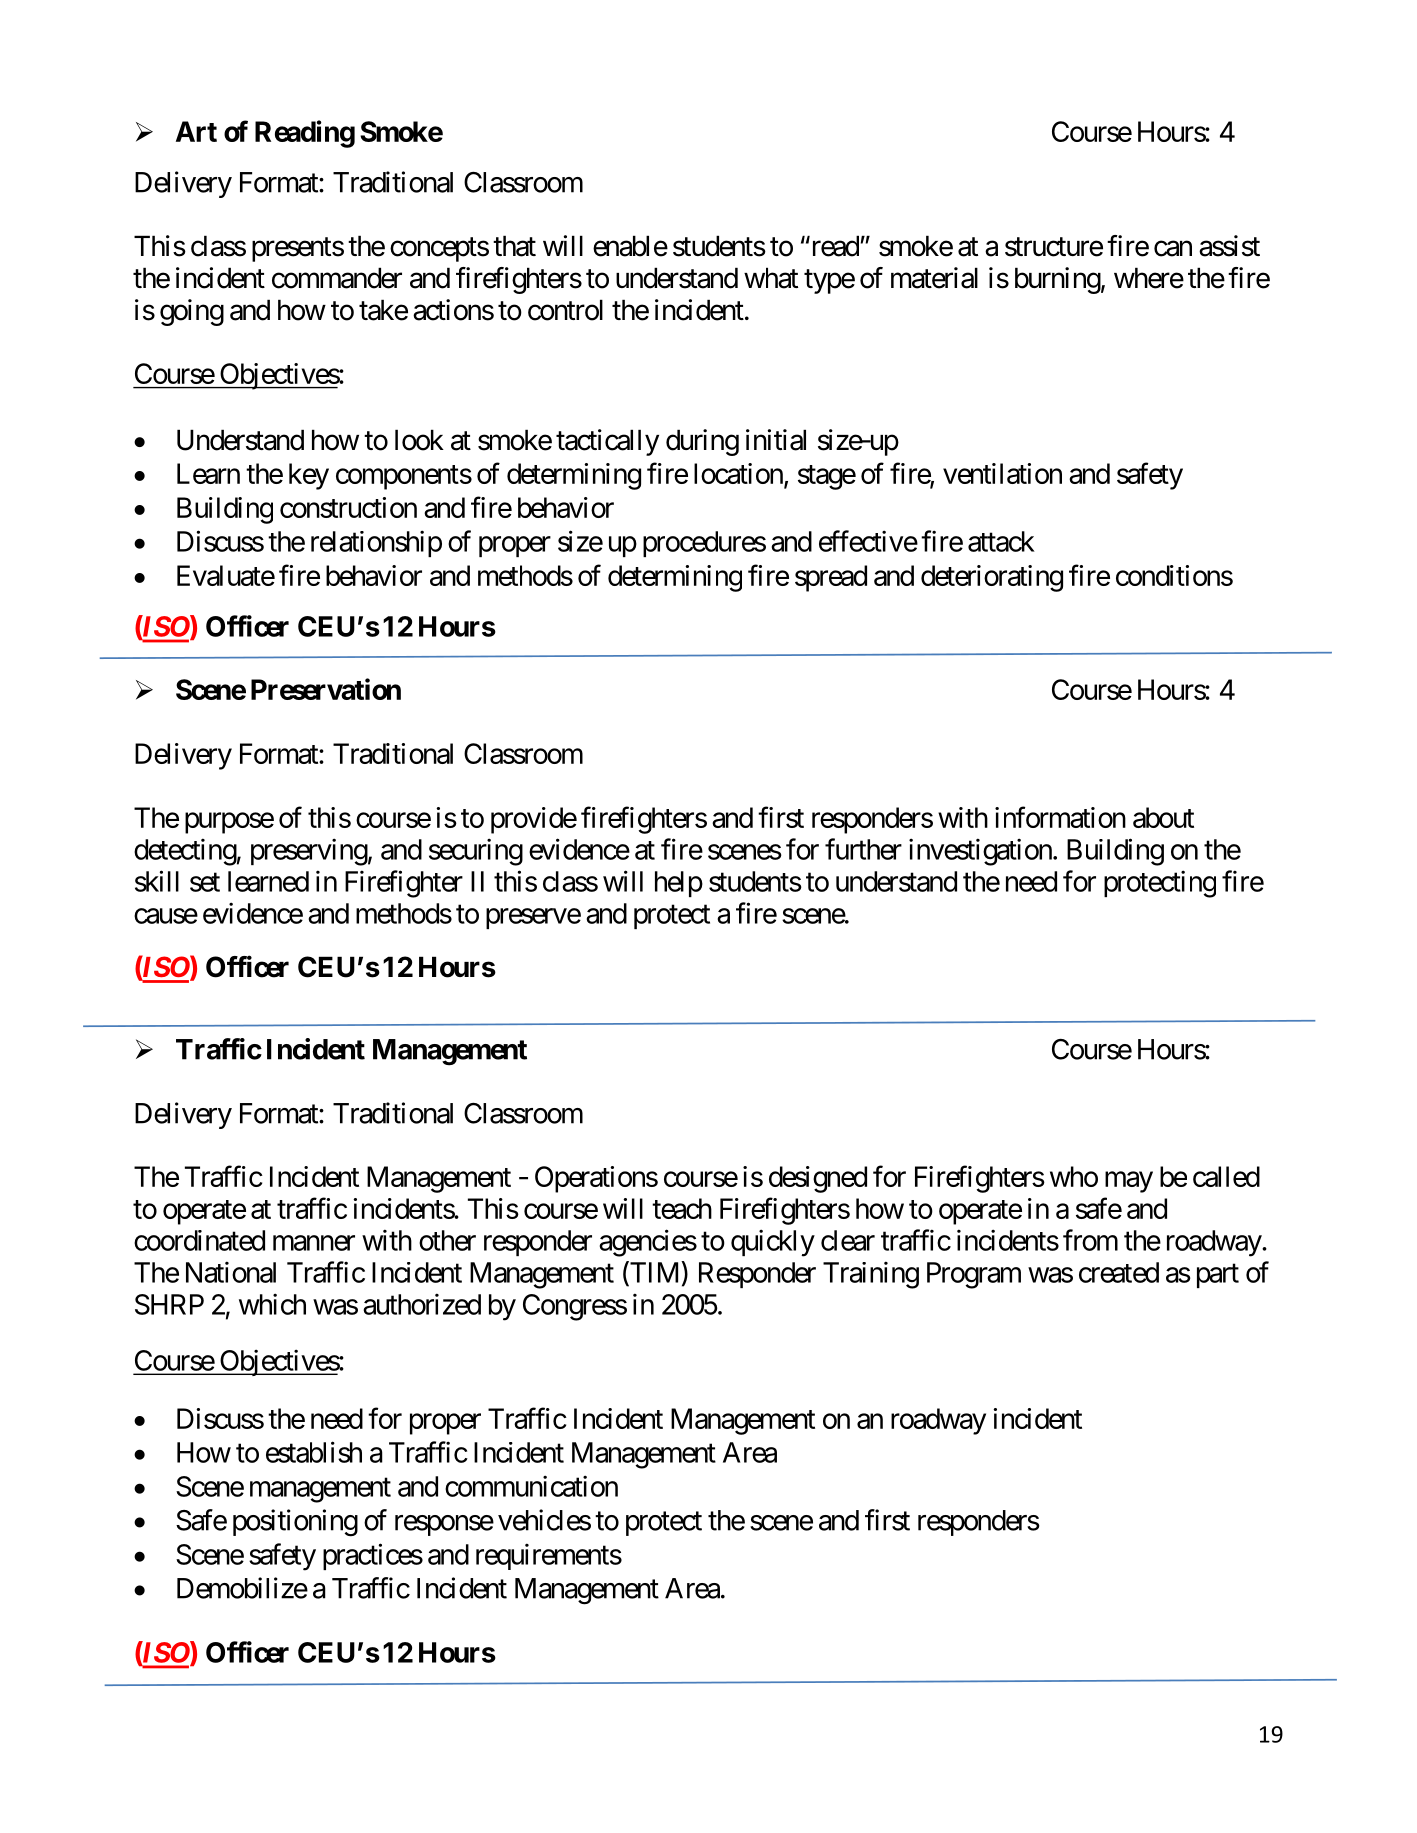 Image resolution: width=1417 pixels, height=1833 pixels. Describe the element at coordinates (337, 278) in the screenshot. I see `commander` at that location.
